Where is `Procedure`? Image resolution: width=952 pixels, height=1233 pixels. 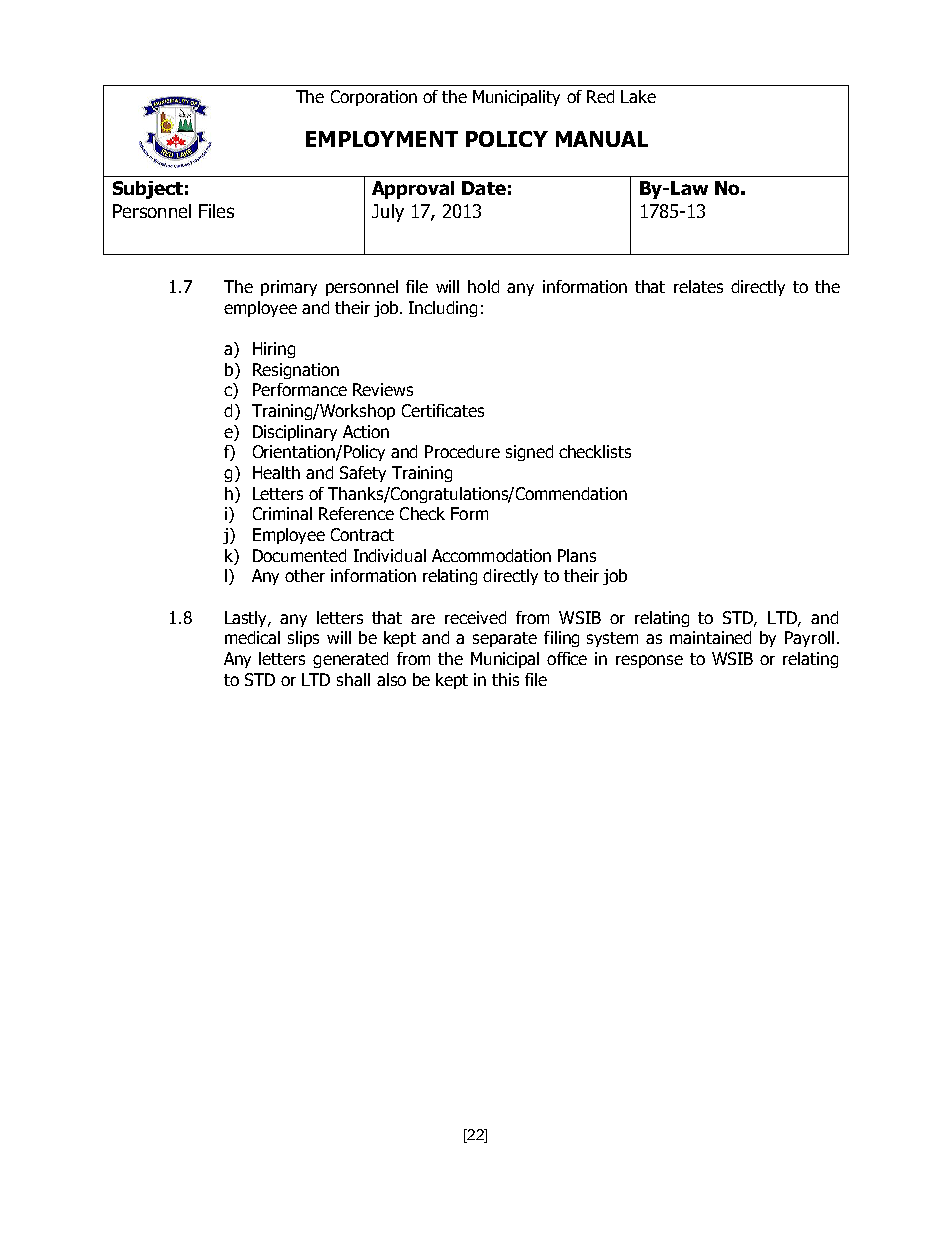 Procedure is located at coordinates (462, 451).
